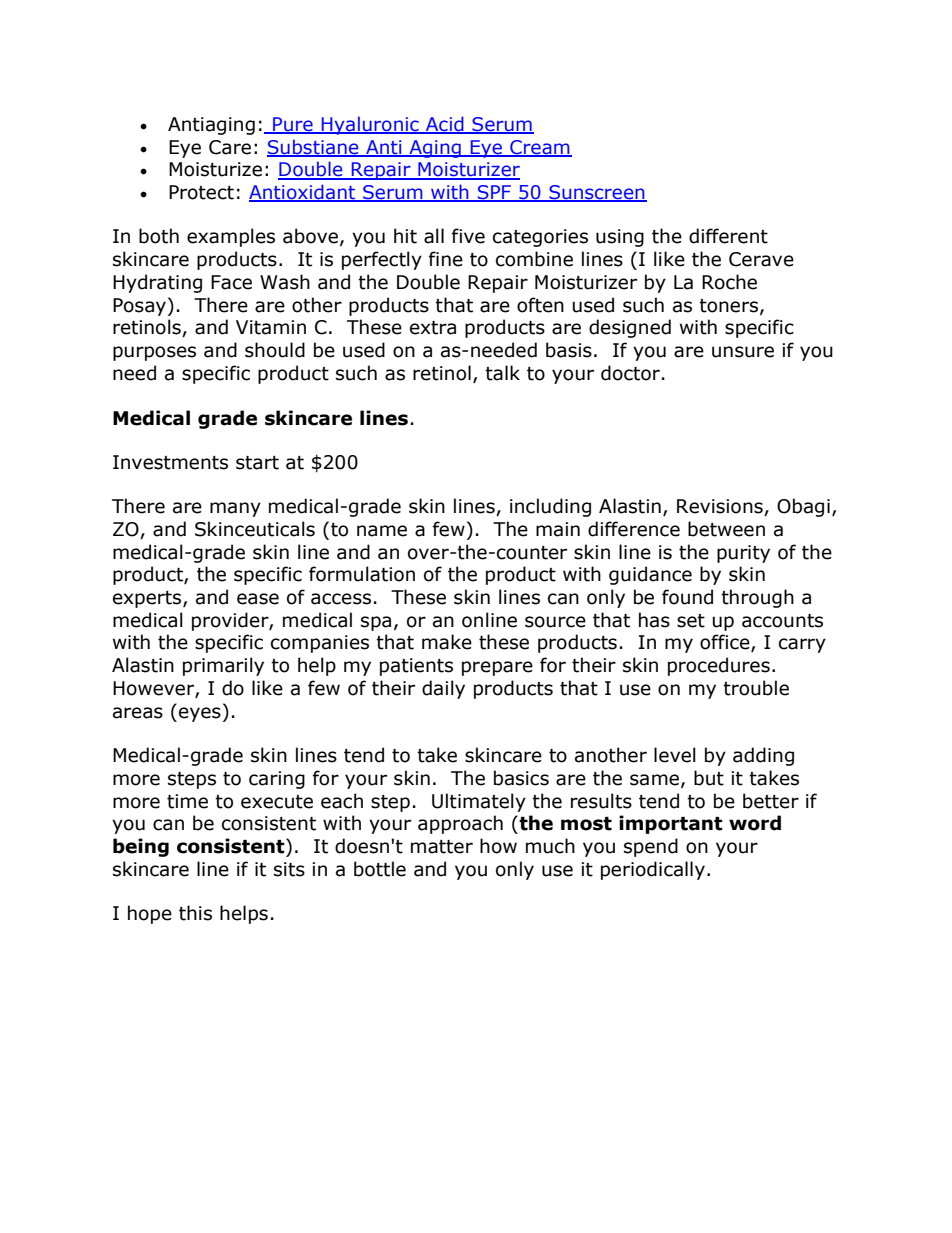 This document has width=952, height=1233. I want to click on Acid, so click(445, 125).
